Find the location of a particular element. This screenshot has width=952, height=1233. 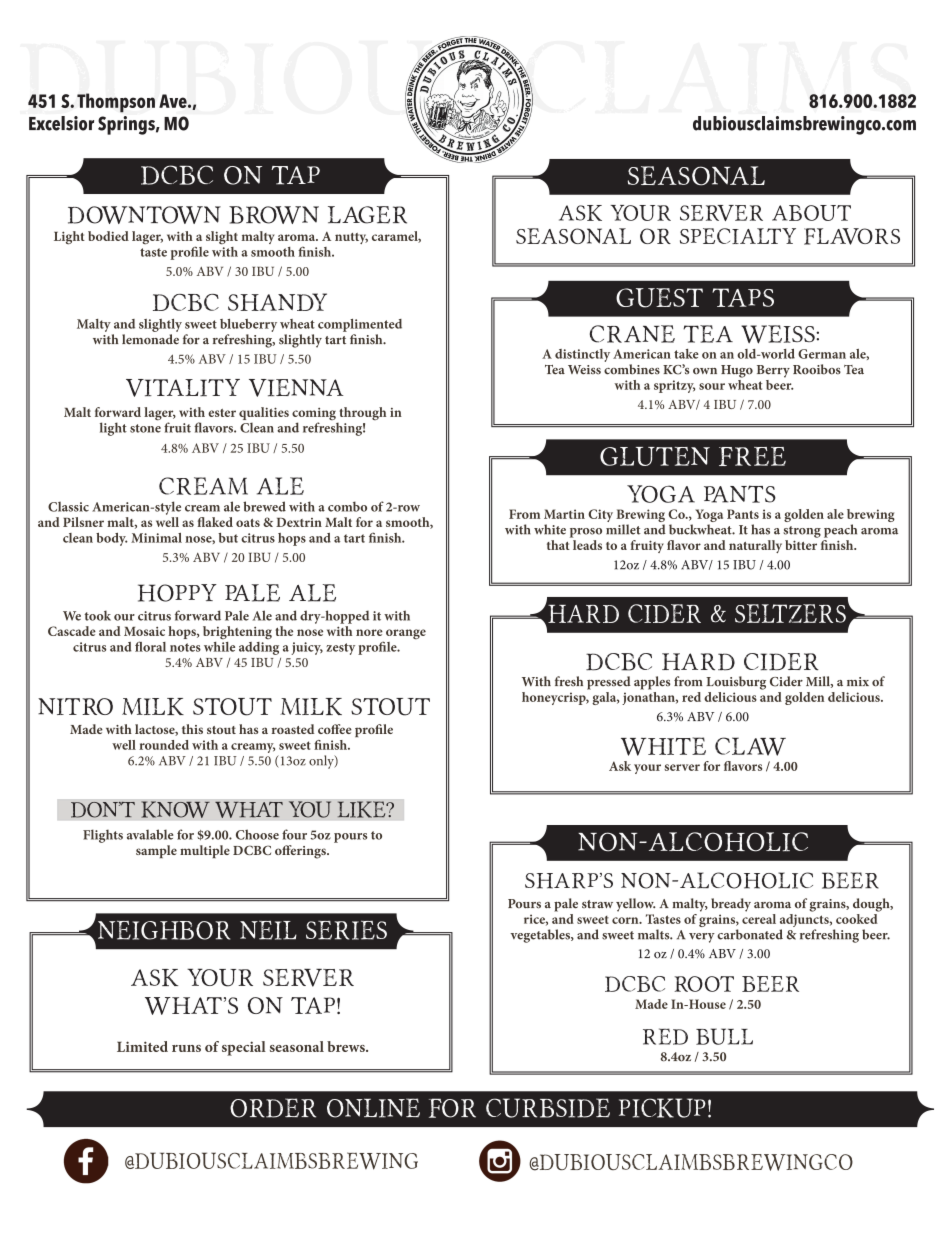

rounded is located at coordinates (164, 745).
